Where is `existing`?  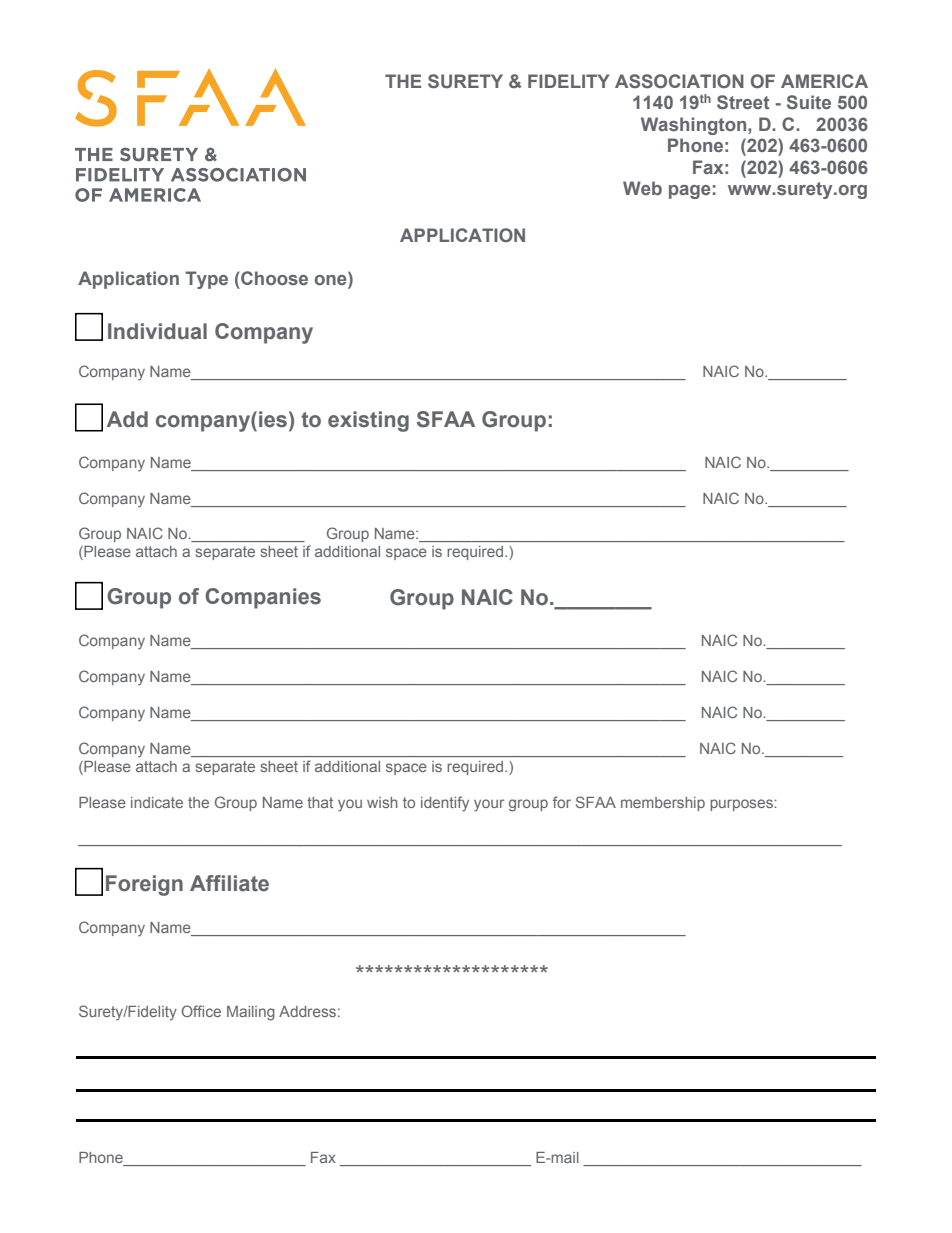 existing is located at coordinates (368, 421).
